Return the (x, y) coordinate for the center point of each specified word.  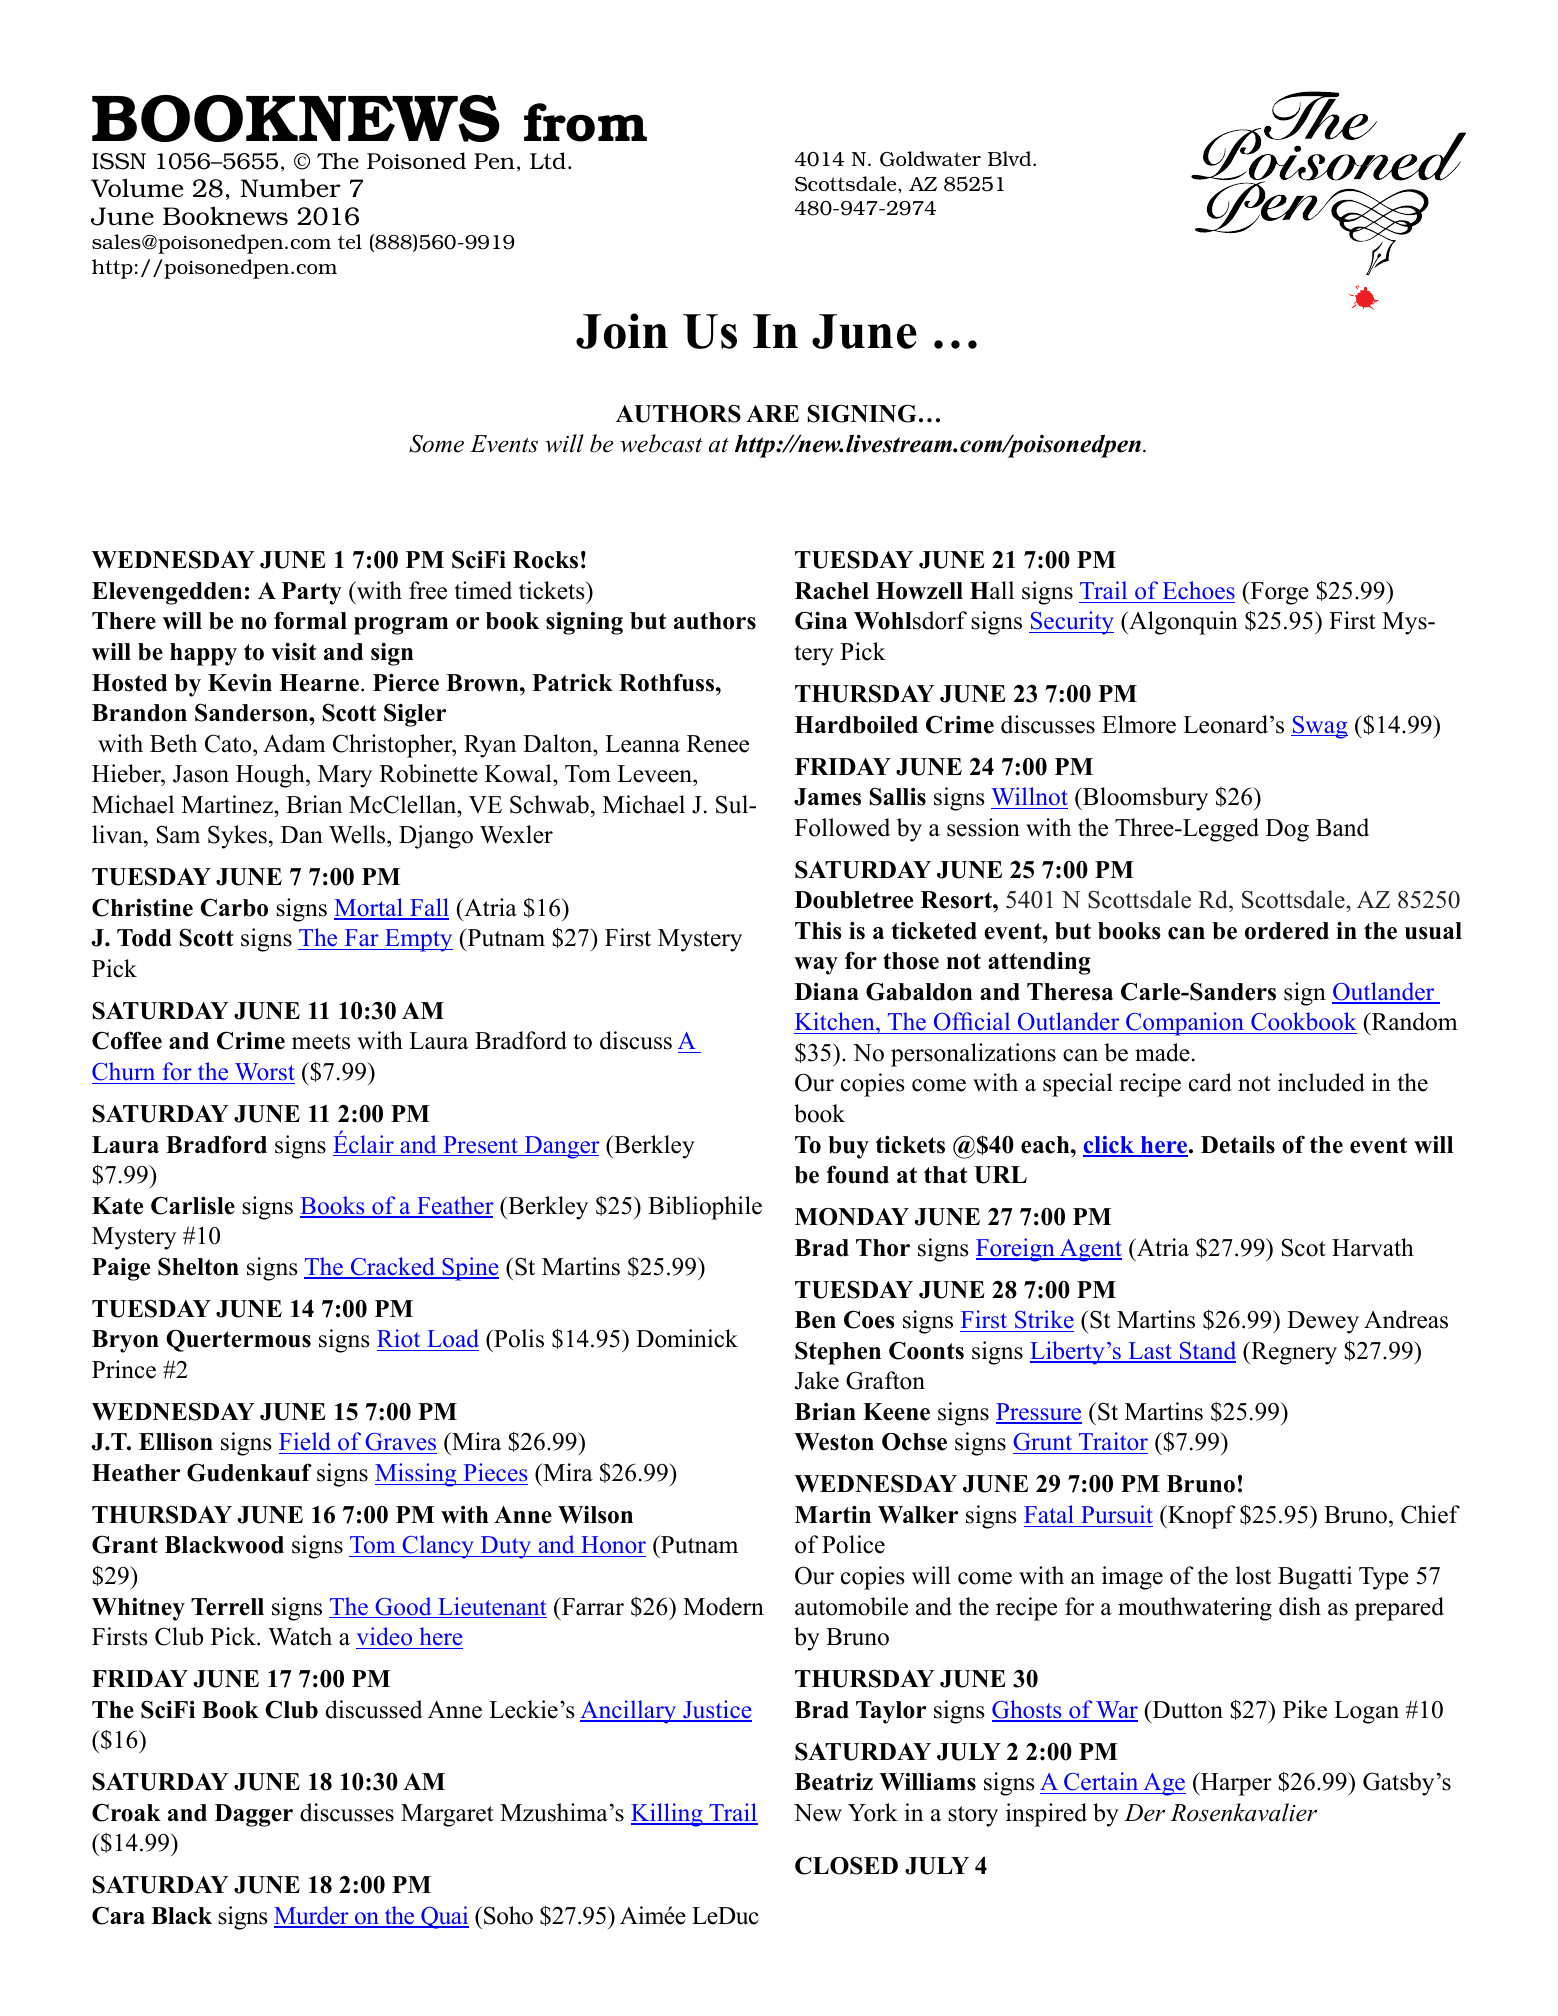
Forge (1278, 593)
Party (312, 593)
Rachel (832, 591)
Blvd (1011, 158)
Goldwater (930, 159)
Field (306, 1443)
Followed (842, 827)
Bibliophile (705, 1208)
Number (290, 188)
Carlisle (193, 1205)
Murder (312, 1916)
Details (1238, 1145)
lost (1253, 1575)
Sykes (237, 837)
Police (853, 1544)
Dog (1287, 830)
